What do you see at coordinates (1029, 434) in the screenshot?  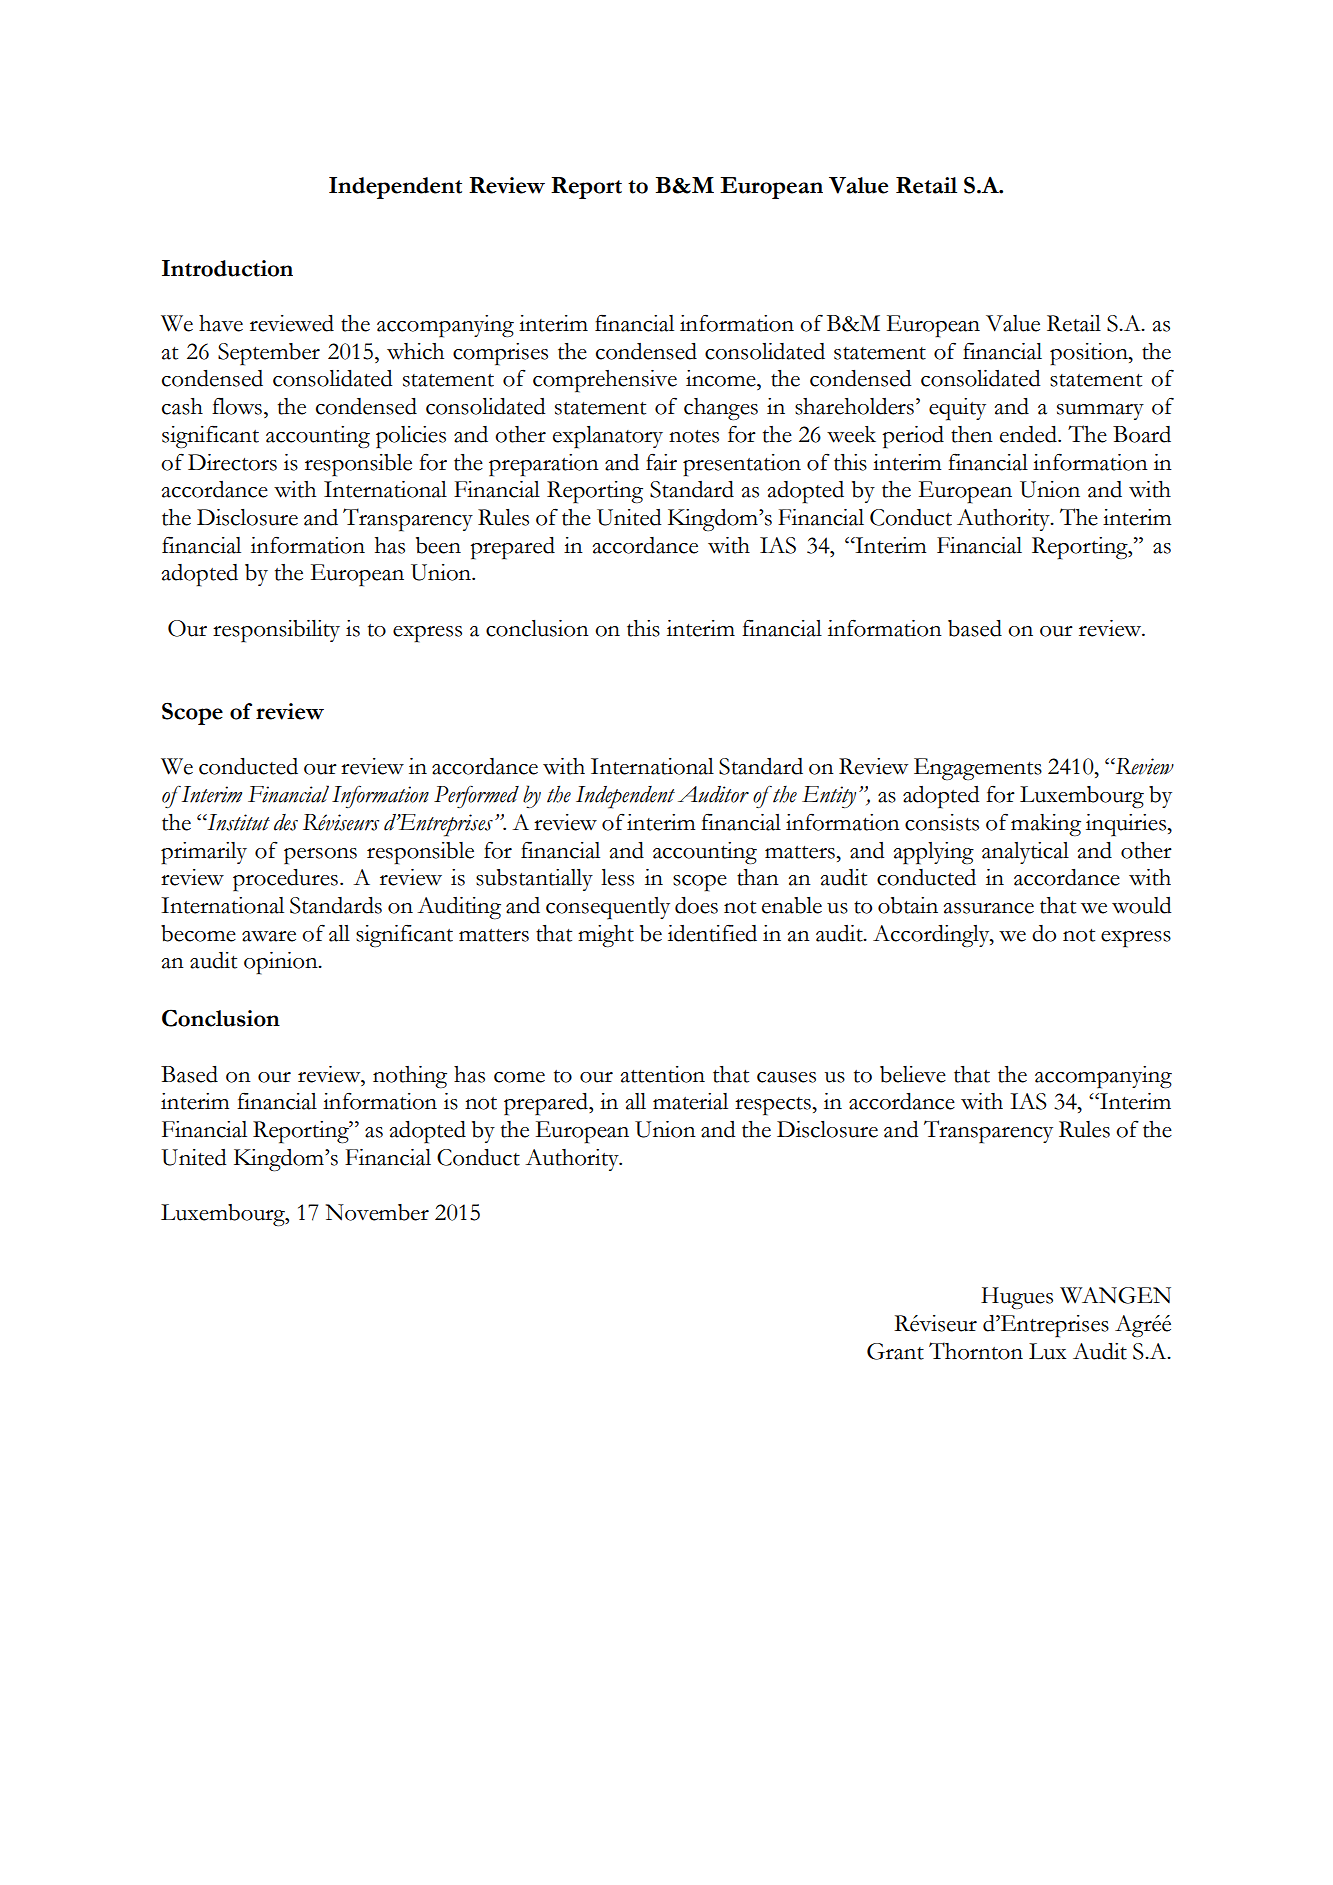 I see `ended` at bounding box center [1029, 434].
